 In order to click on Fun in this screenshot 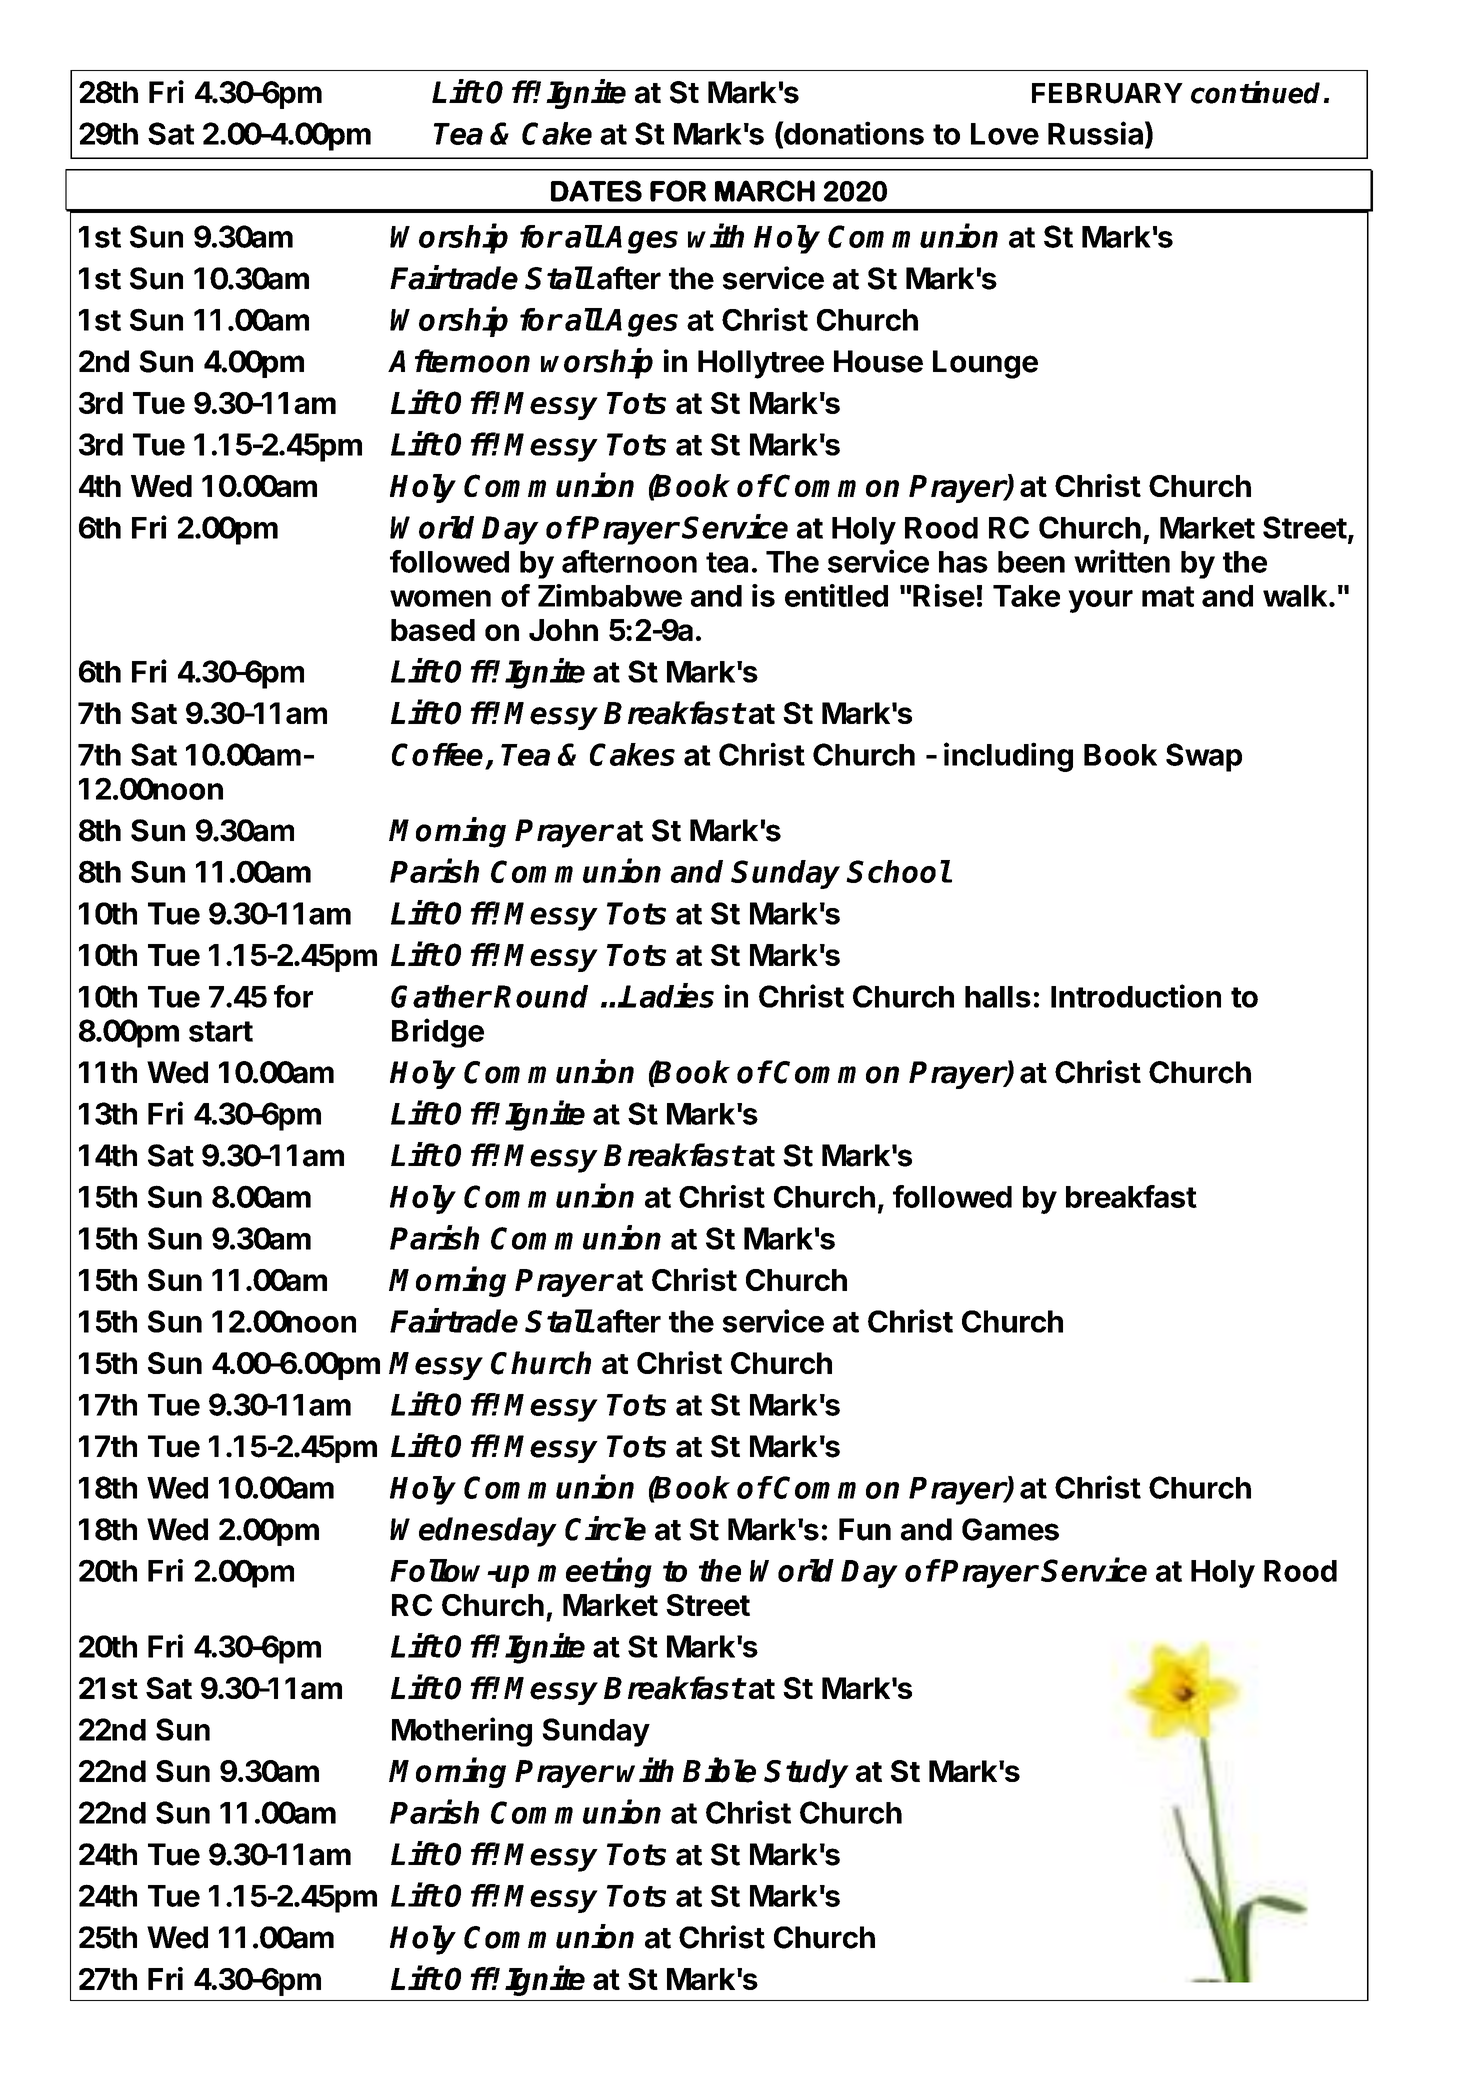, I will do `click(865, 1529)`.
